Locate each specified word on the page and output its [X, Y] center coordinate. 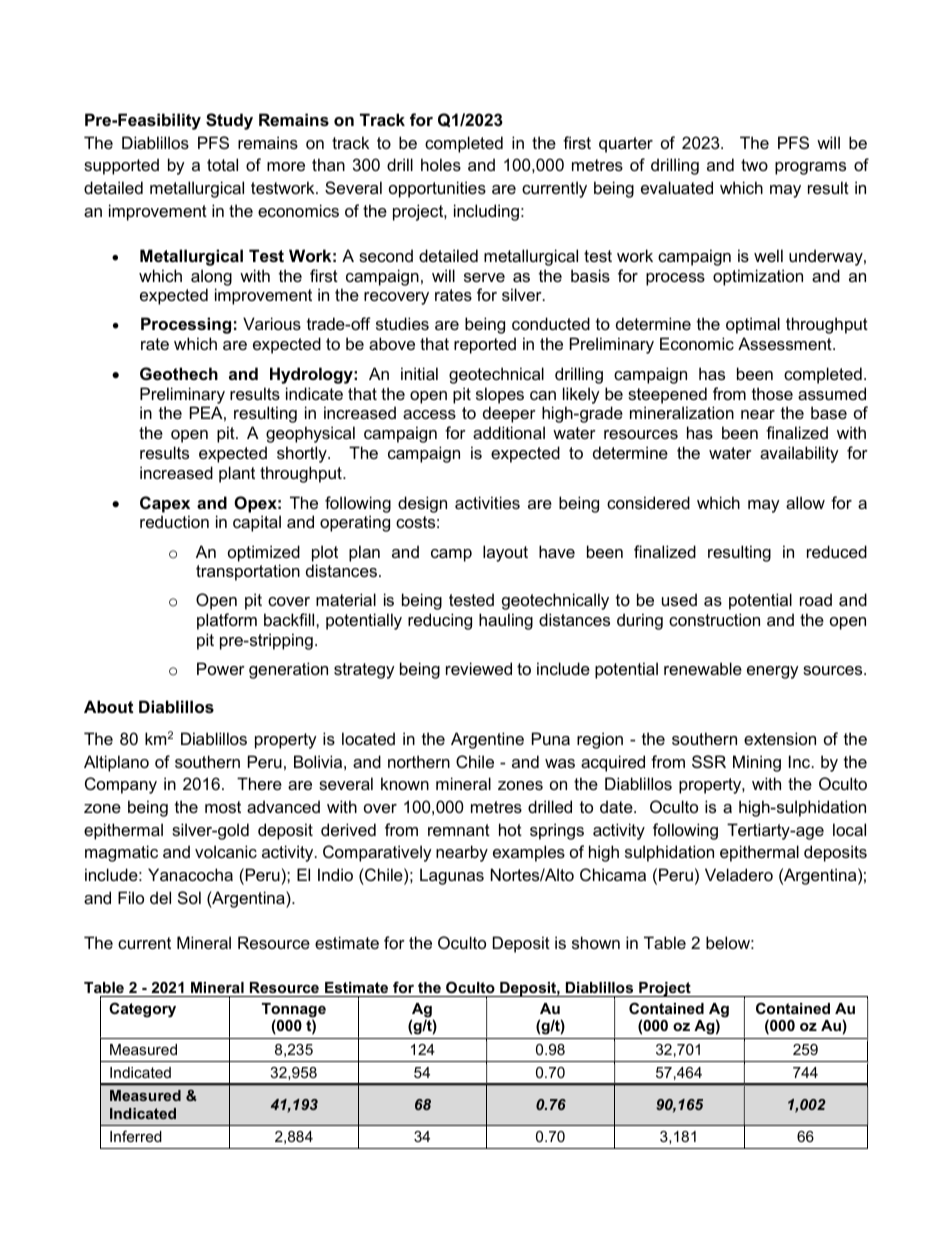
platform [227, 621]
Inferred [136, 1136]
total [222, 164]
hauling [506, 621]
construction [714, 619]
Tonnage [294, 1011]
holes [441, 164]
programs [810, 168]
